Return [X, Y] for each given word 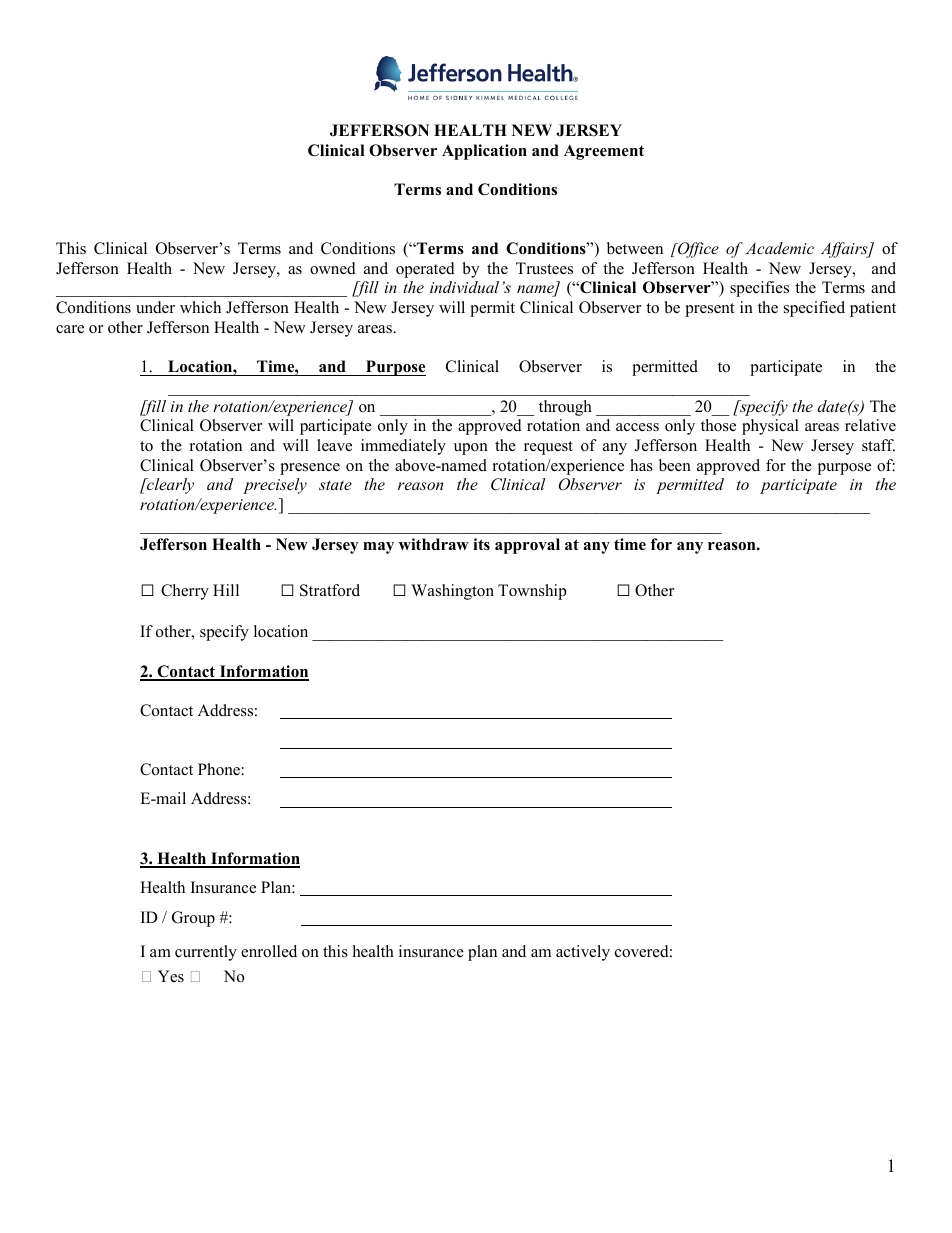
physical [770, 427]
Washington [452, 592]
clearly [169, 486]
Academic [780, 248]
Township [532, 592]
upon [471, 449]
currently [206, 953]
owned [333, 268]
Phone [219, 769]
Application [484, 152]
